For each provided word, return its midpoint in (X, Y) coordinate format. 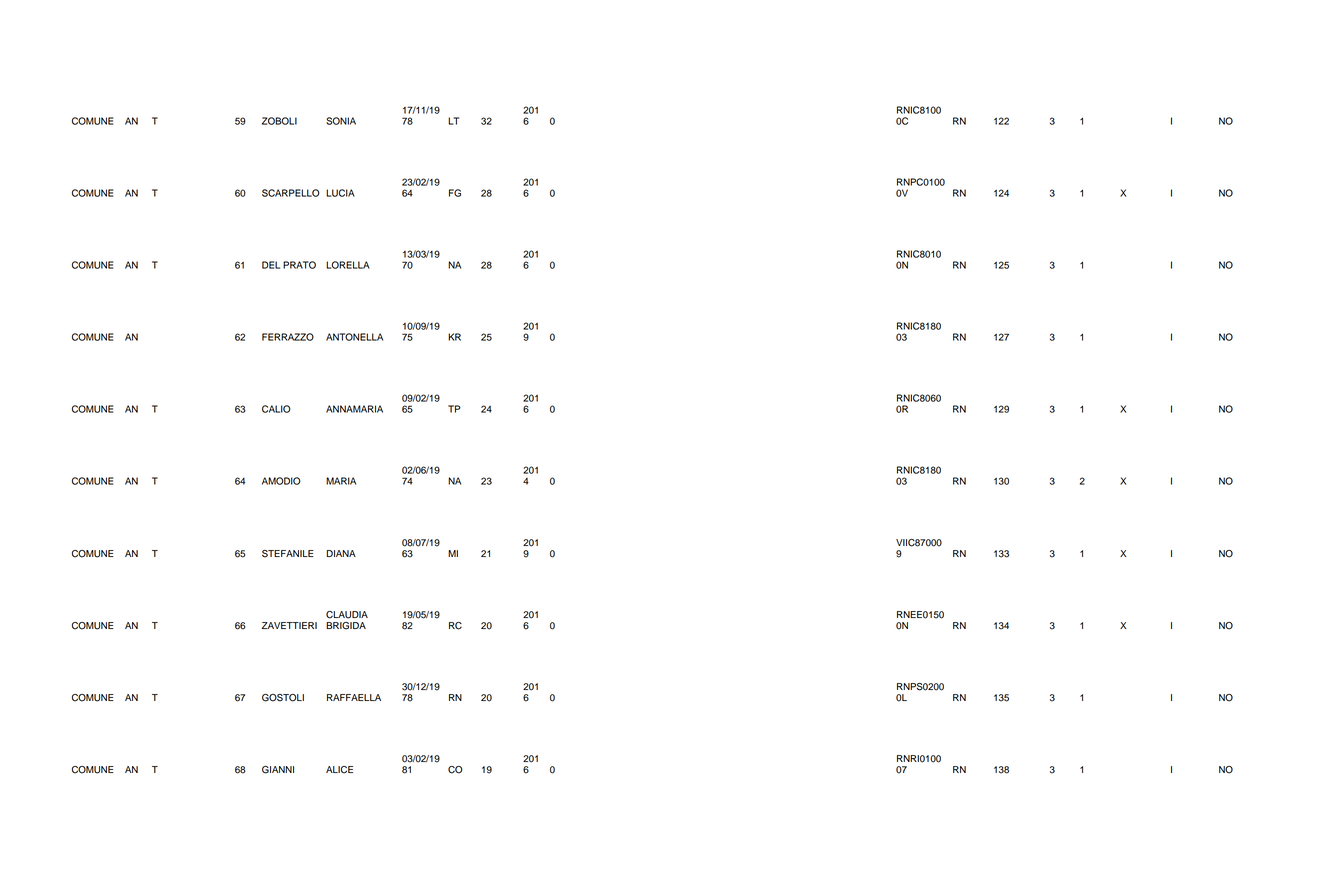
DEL (271, 265)
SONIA (341, 121)
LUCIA (340, 193)
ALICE (339, 770)
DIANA (341, 553)
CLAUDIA (347, 615)
